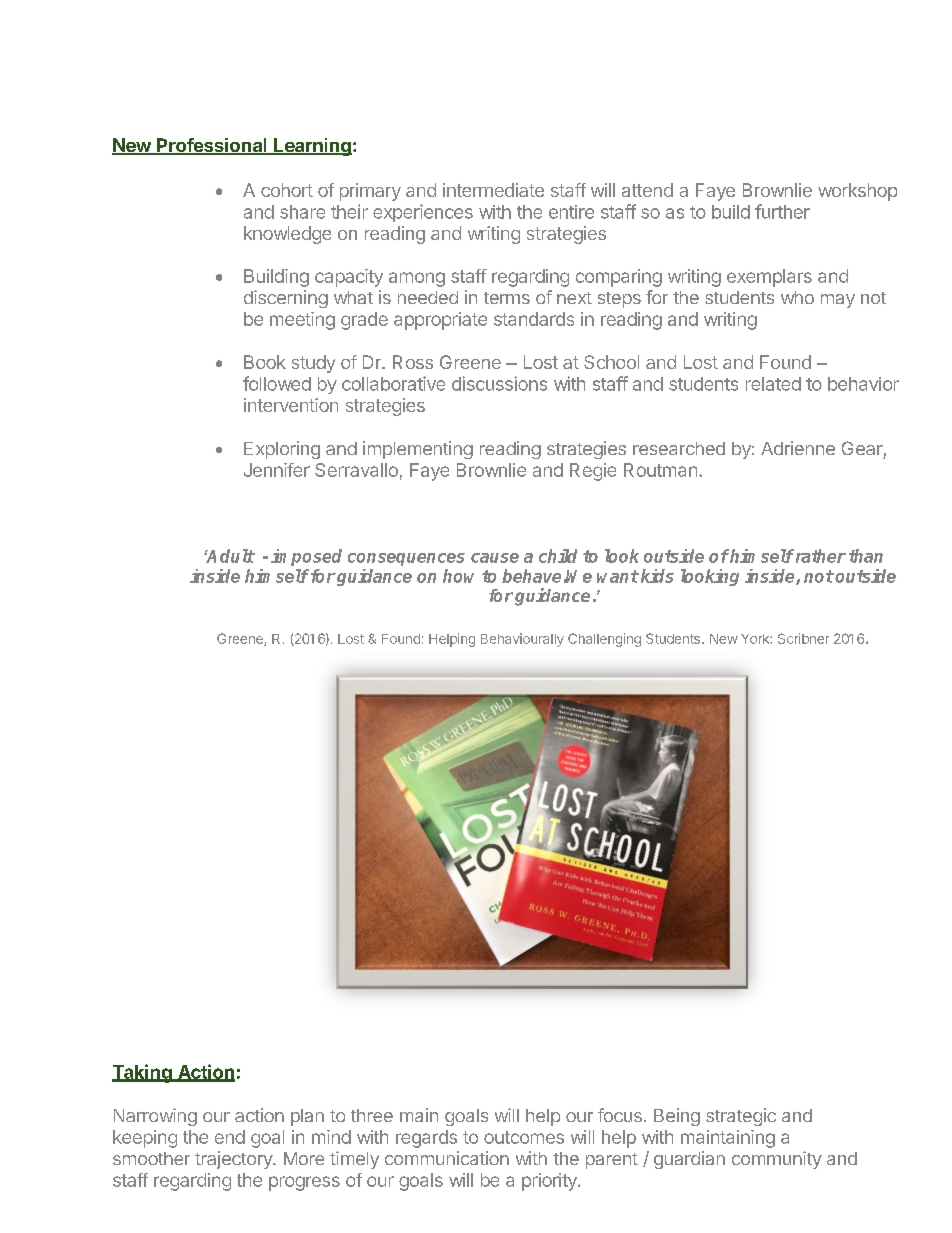 The image size is (952, 1233). What do you see at coordinates (291, 405) in the image?
I see `intervention` at bounding box center [291, 405].
